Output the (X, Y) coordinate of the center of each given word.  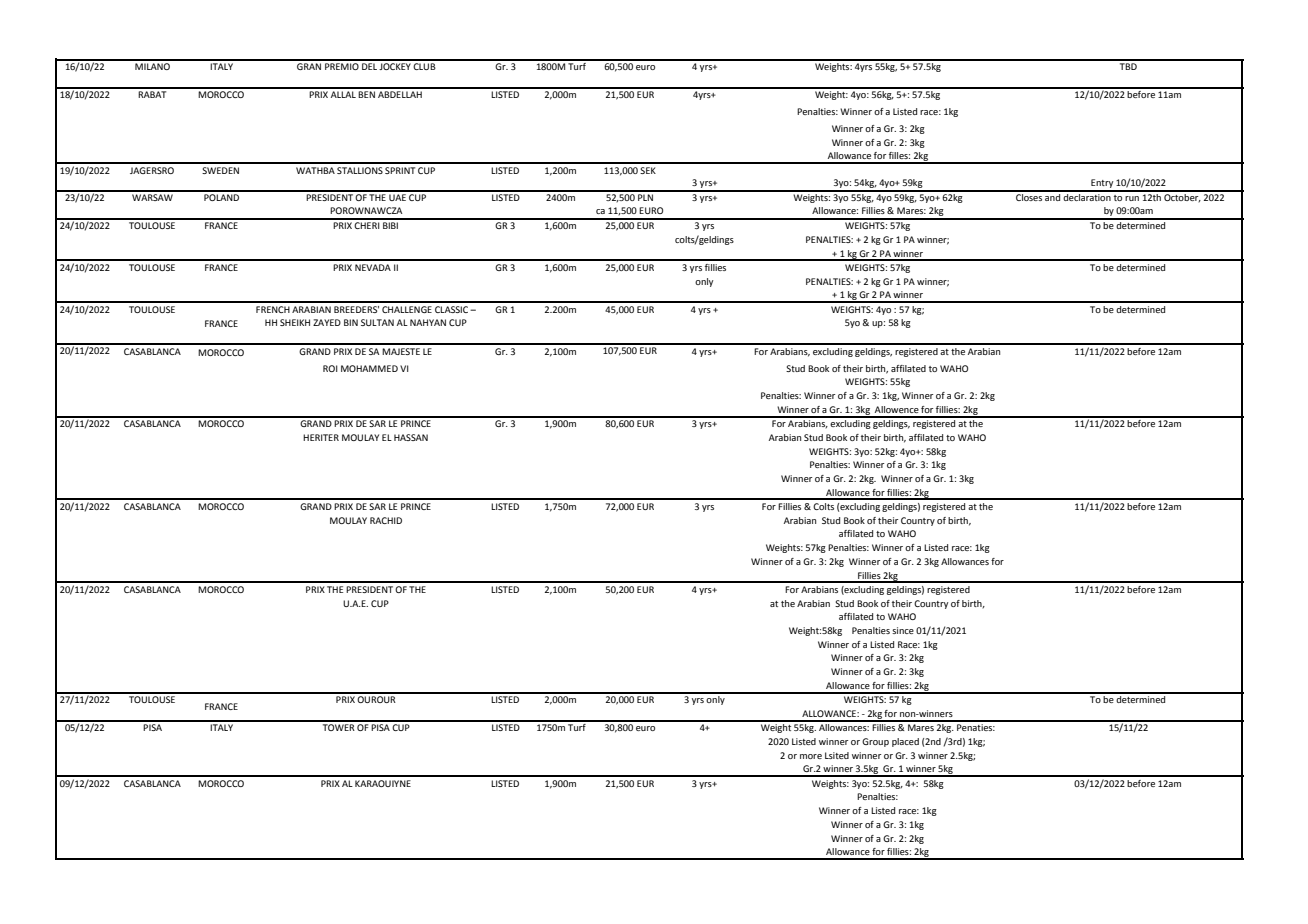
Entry (1102, 185)
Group (875, 742)
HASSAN (411, 437)
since (903, 630)
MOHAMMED (369, 368)
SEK (648, 170)
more (811, 756)
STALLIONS (360, 170)
